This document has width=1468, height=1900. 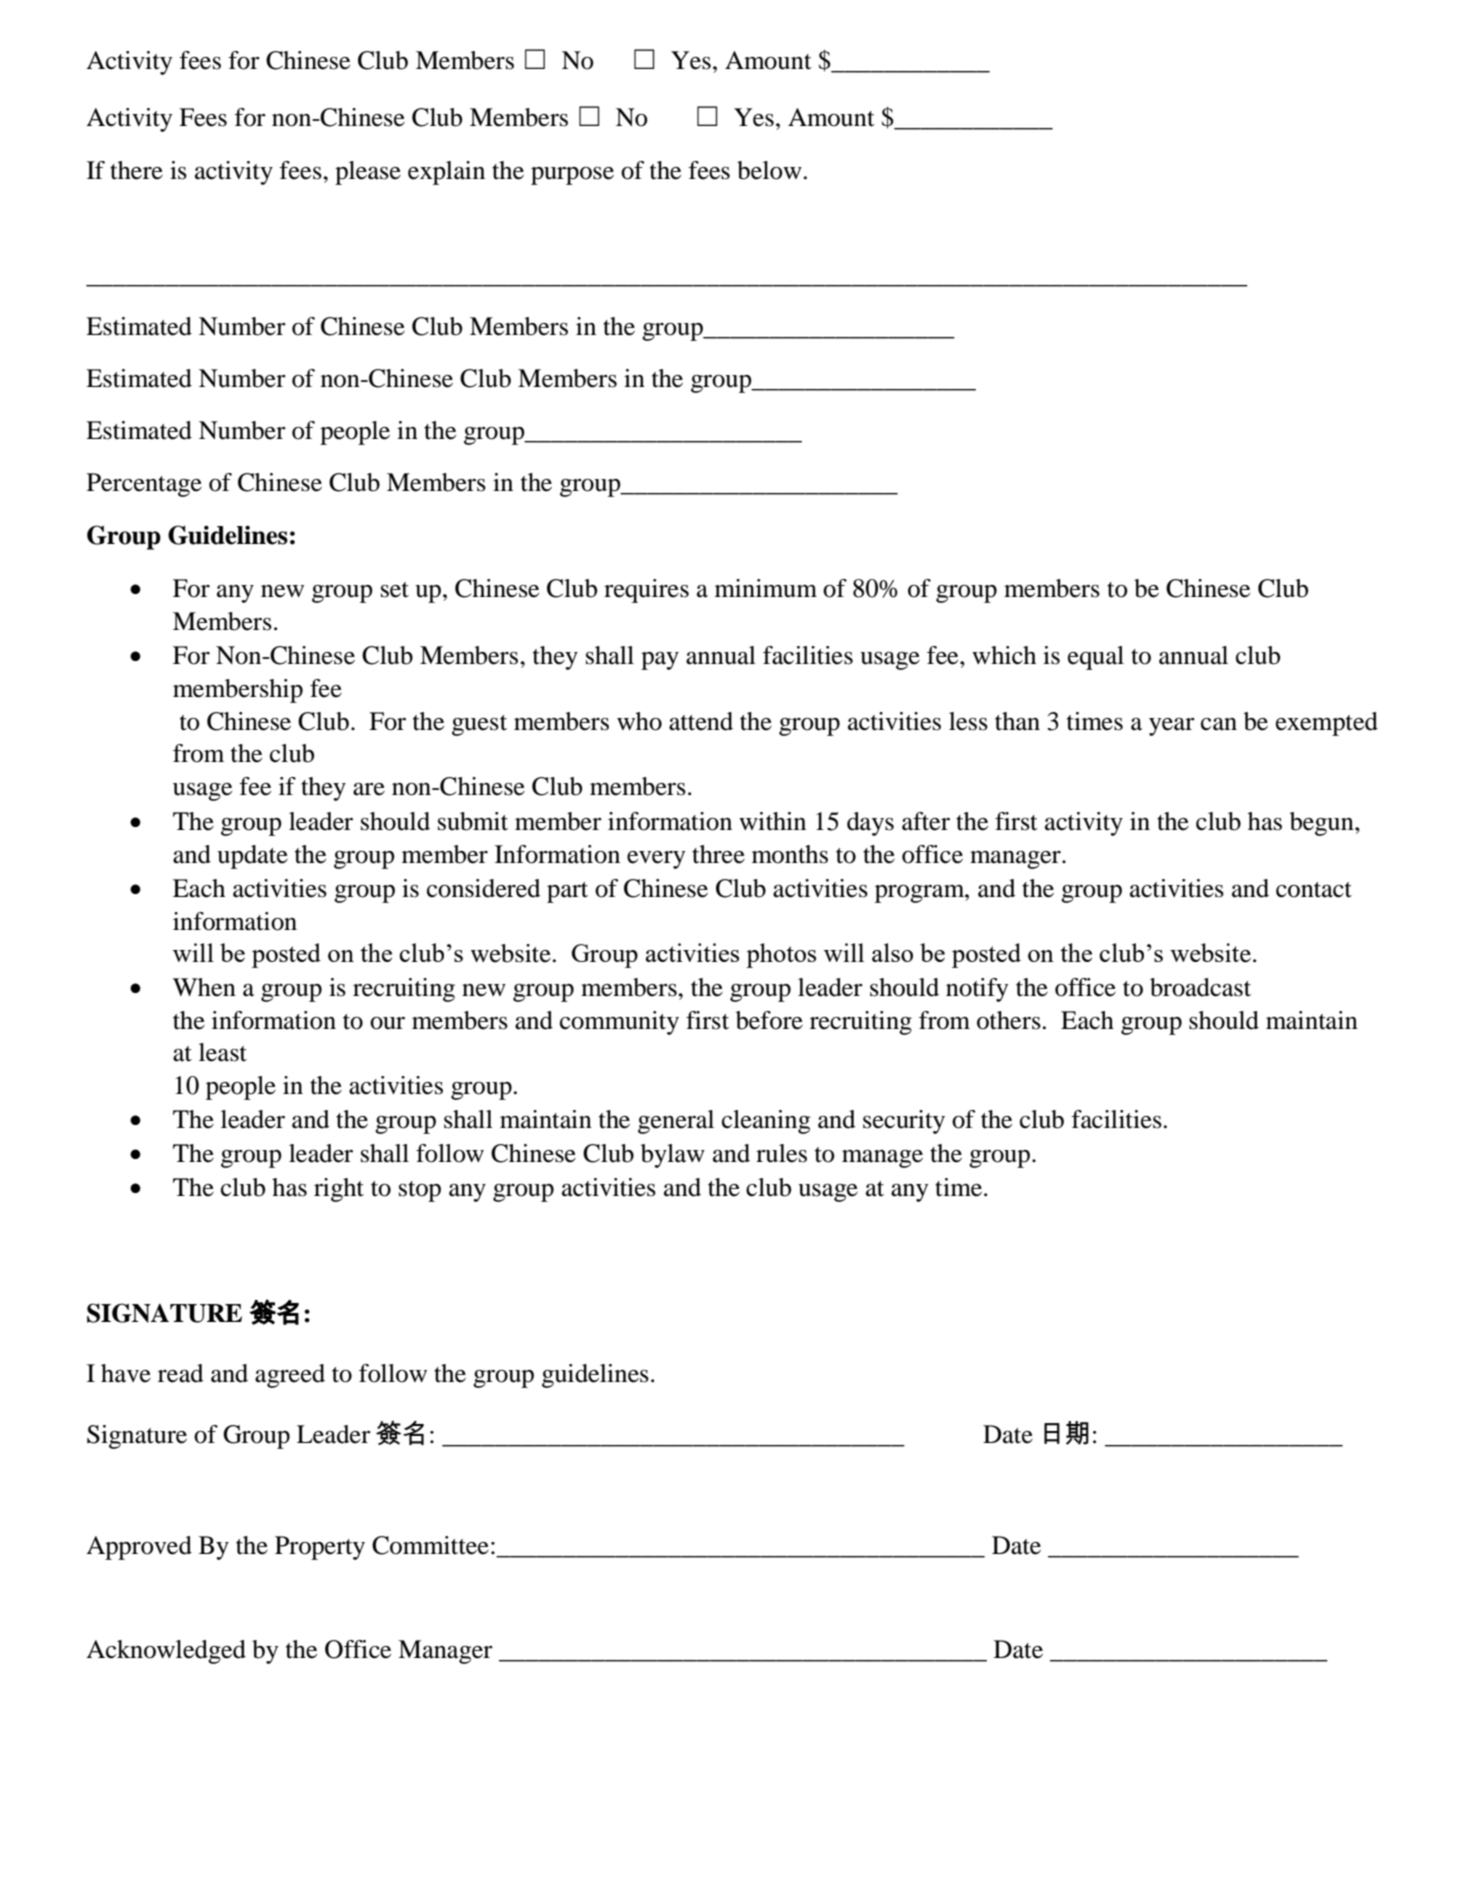 I want to click on below, so click(x=769, y=170).
